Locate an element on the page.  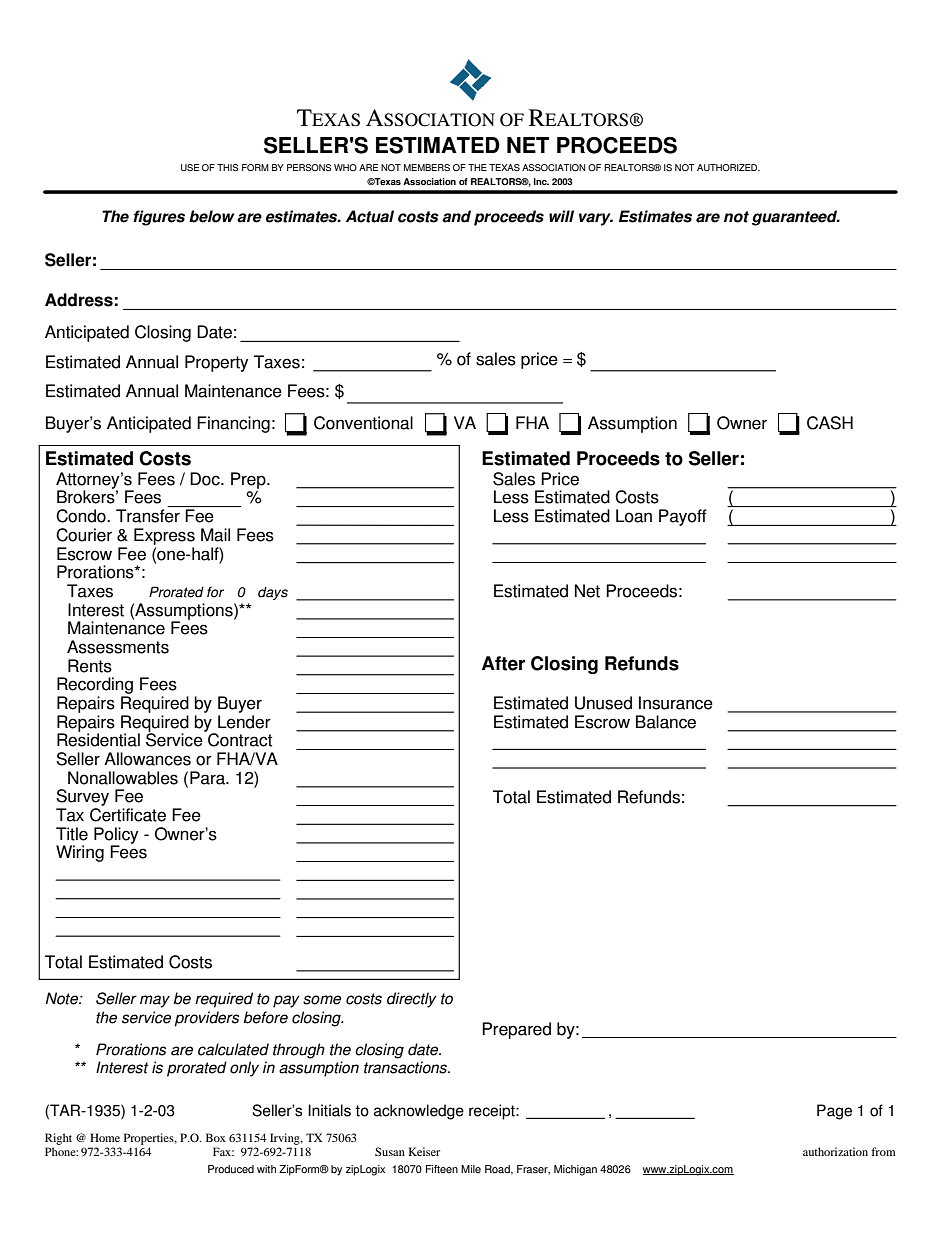
Balance is located at coordinates (666, 722).
